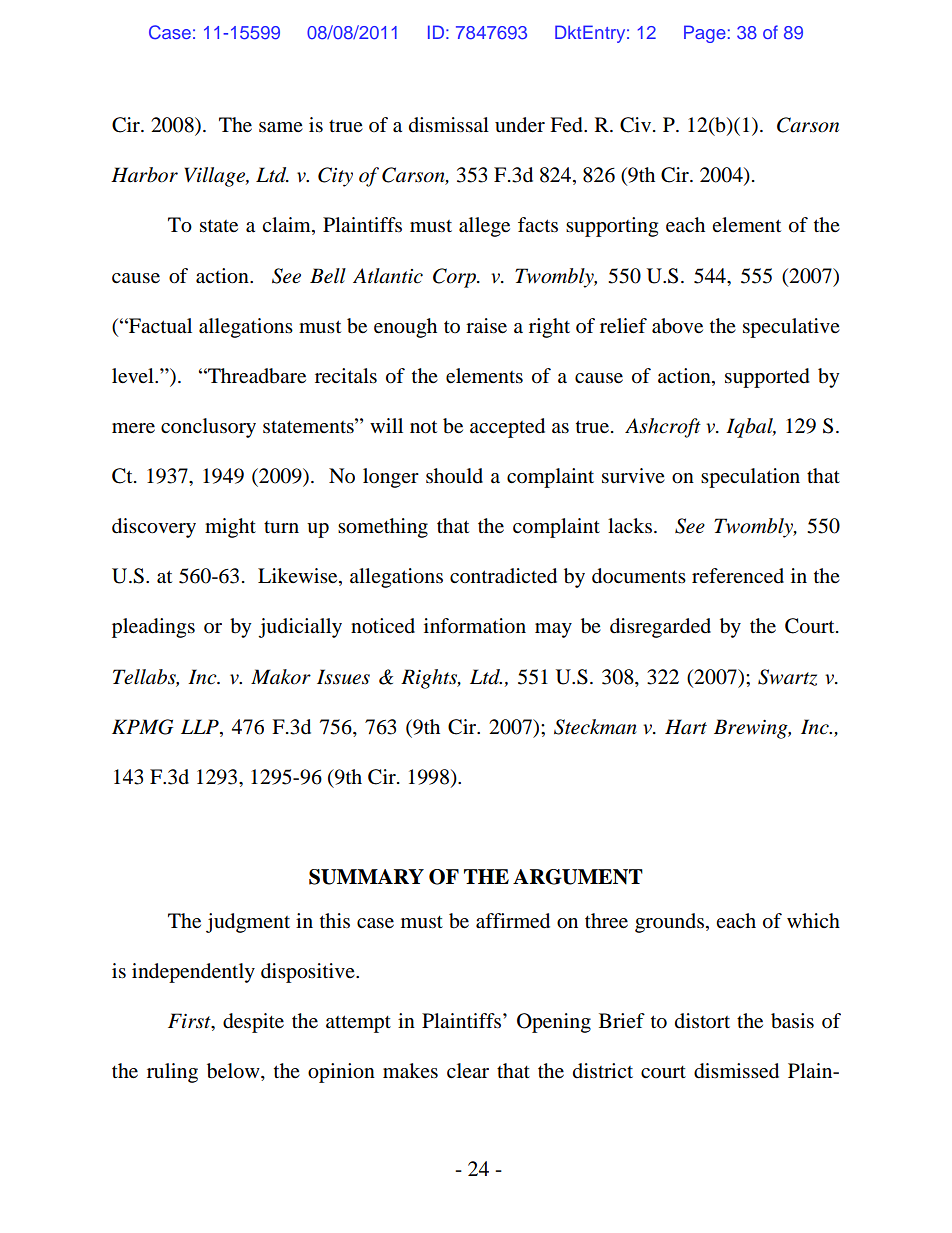 The height and width of the screenshot is (1233, 952). What do you see at coordinates (234, 1072) in the screenshot?
I see `below` at bounding box center [234, 1072].
